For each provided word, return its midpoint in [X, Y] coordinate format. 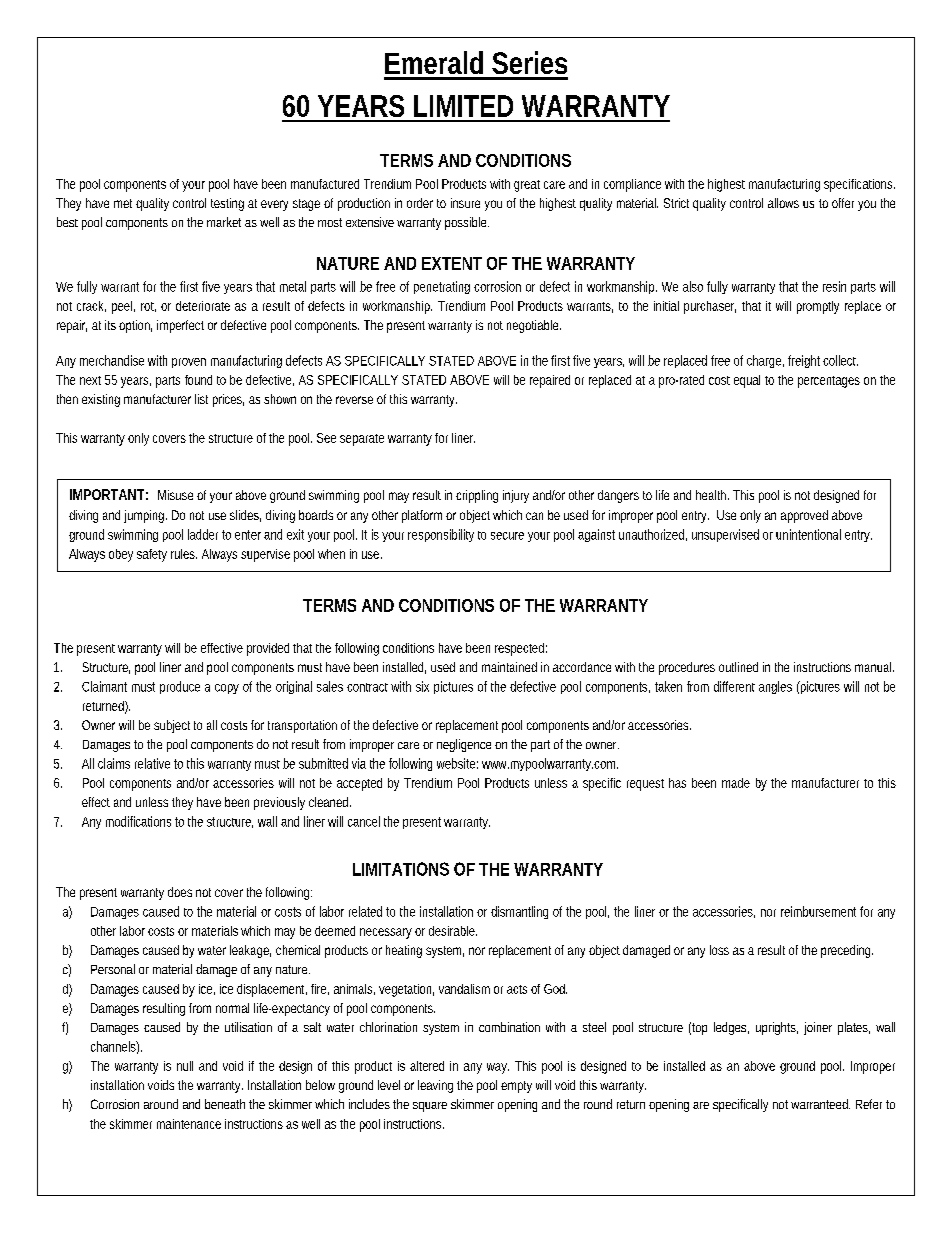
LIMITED [463, 106]
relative [152, 763]
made [736, 783]
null [185, 1066]
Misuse [175, 495]
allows [783, 203]
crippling [477, 496]
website [457, 763]
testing [227, 204]
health [712, 495]
